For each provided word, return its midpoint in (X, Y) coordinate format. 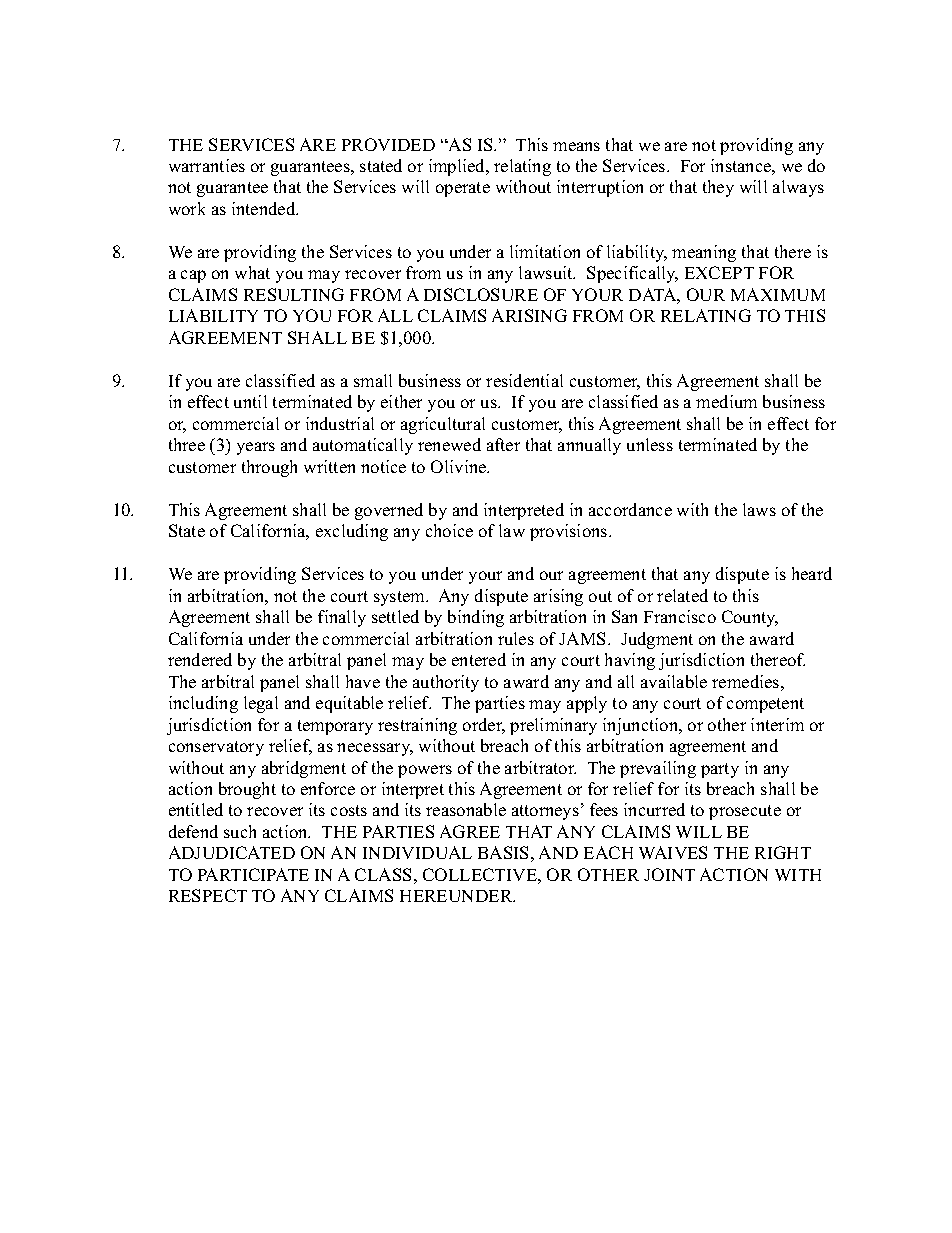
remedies (745, 681)
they (718, 188)
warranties (207, 165)
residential (524, 380)
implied (458, 167)
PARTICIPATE (253, 874)
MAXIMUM (778, 294)
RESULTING (294, 294)
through (269, 468)
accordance (630, 509)
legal (261, 704)
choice (449, 530)
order (484, 726)
